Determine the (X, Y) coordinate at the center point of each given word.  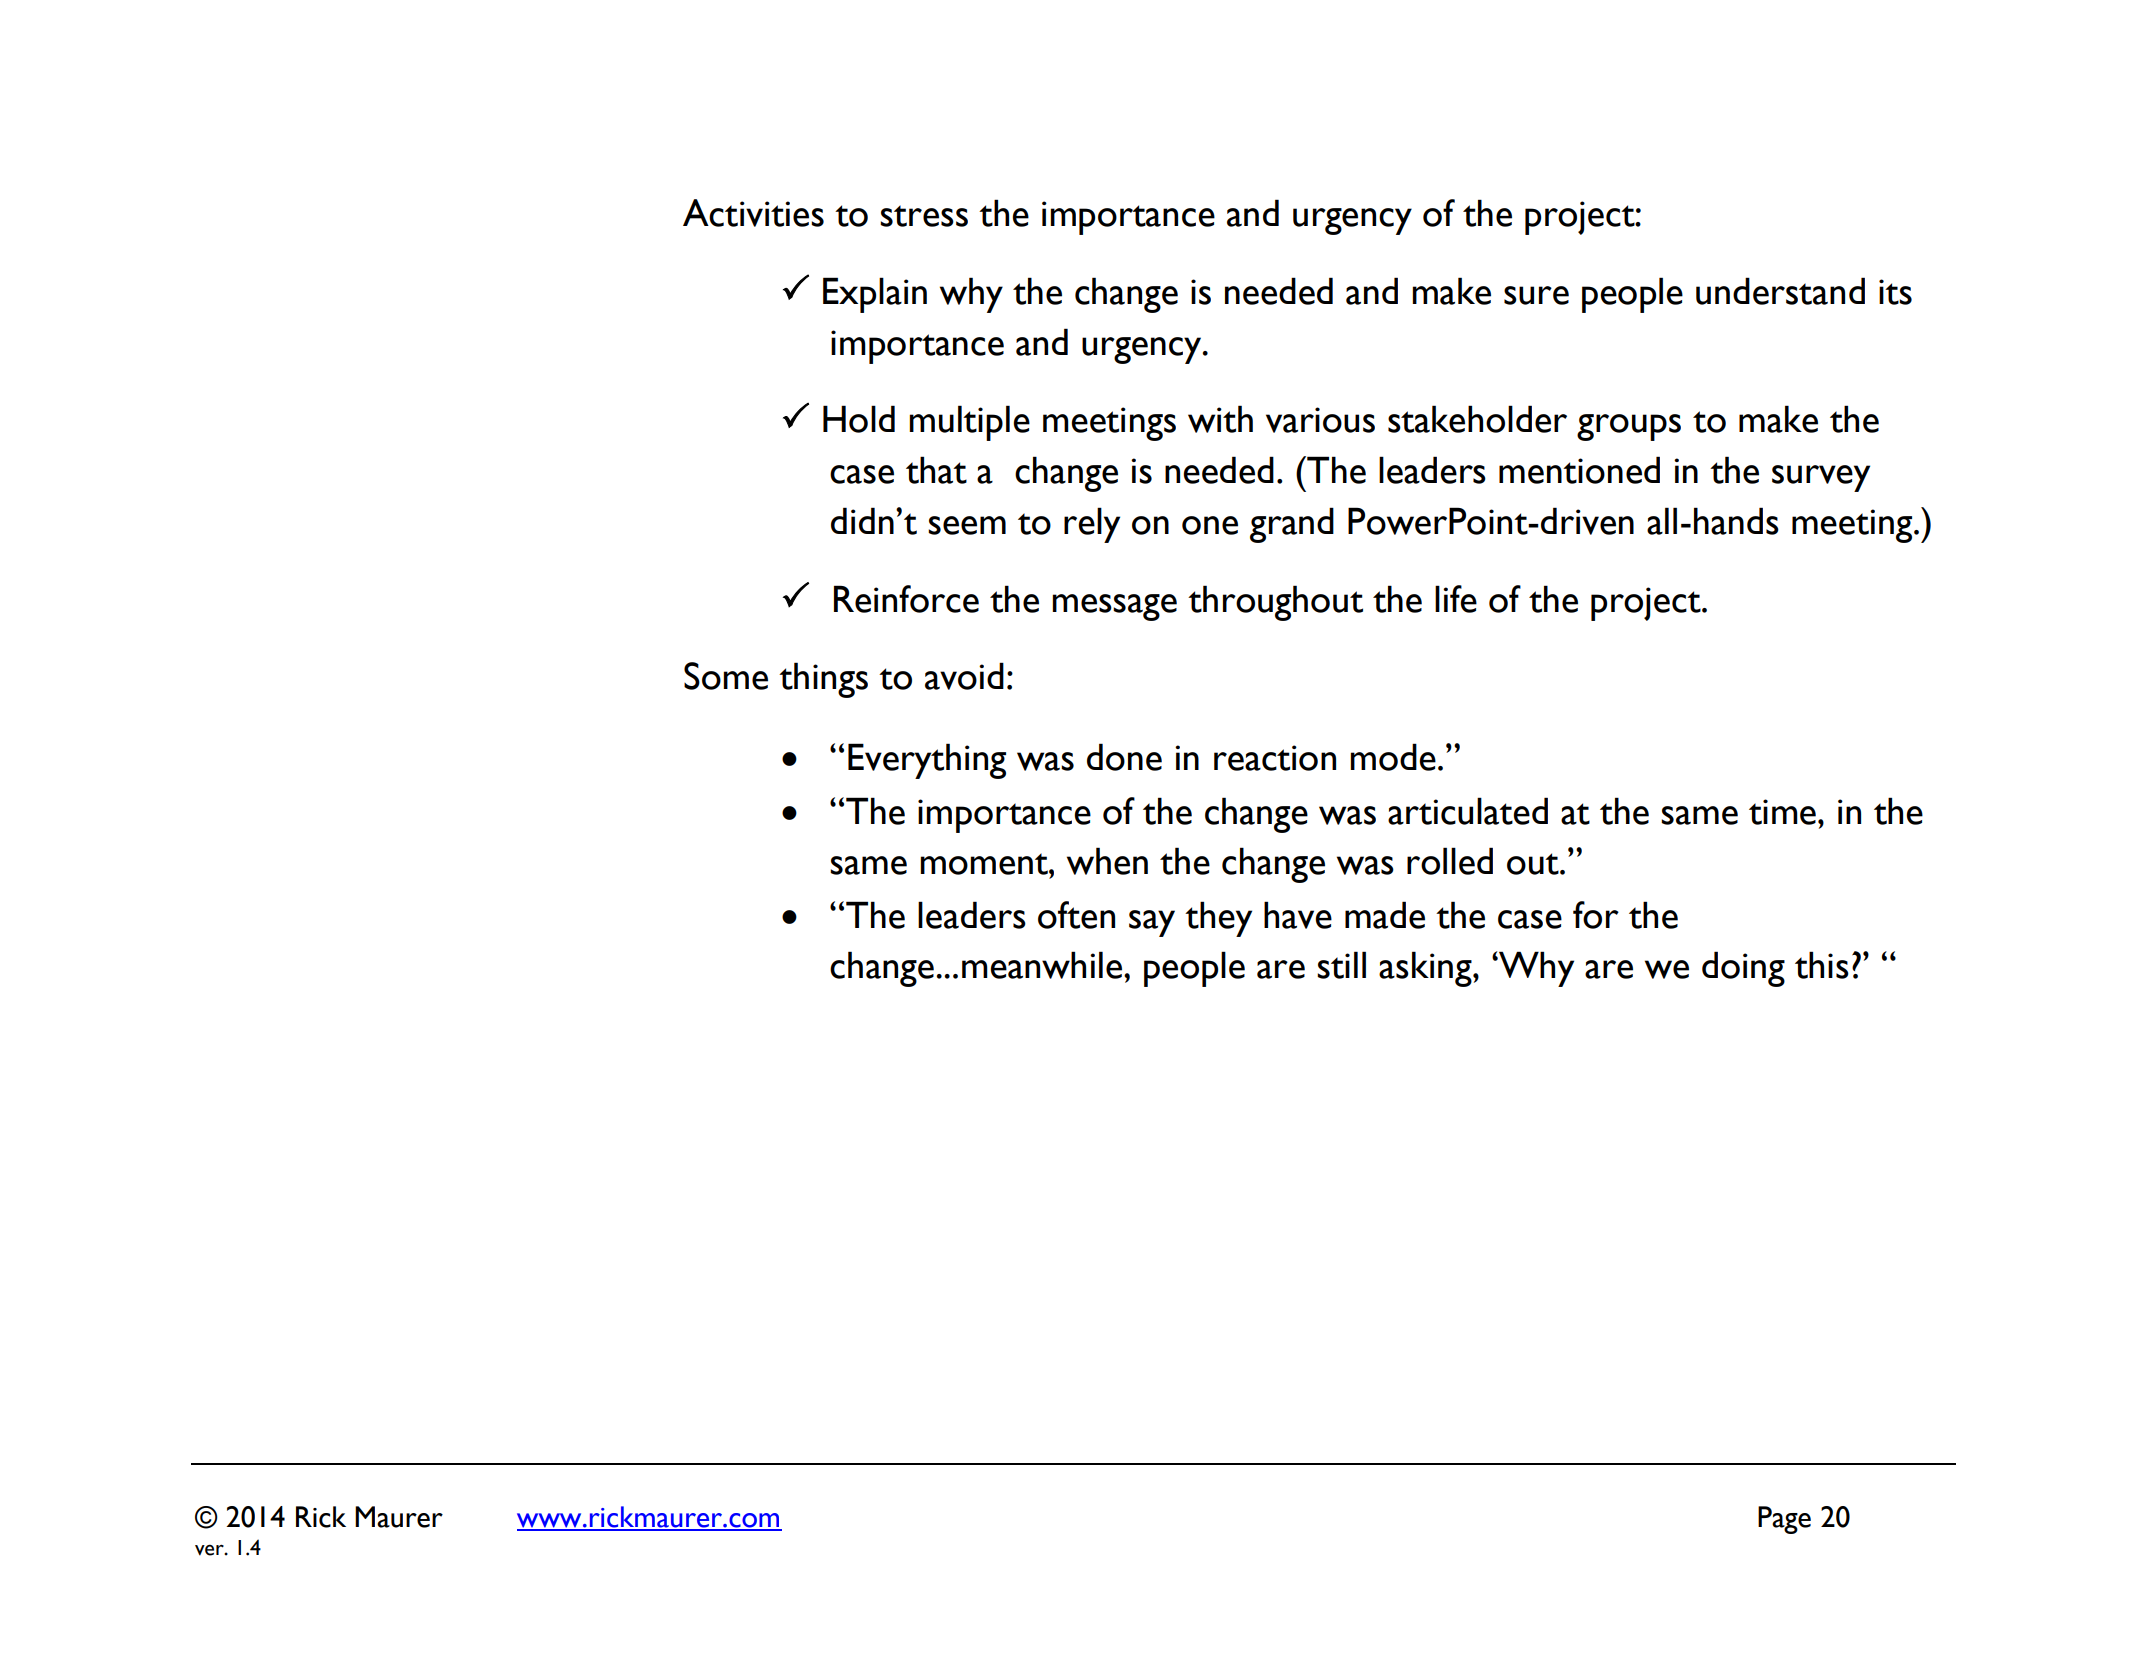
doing (1743, 969)
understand (1780, 291)
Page (1784, 1520)
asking (1426, 969)
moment (985, 864)
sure (1536, 295)
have (1298, 915)
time (1782, 812)
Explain (875, 295)
